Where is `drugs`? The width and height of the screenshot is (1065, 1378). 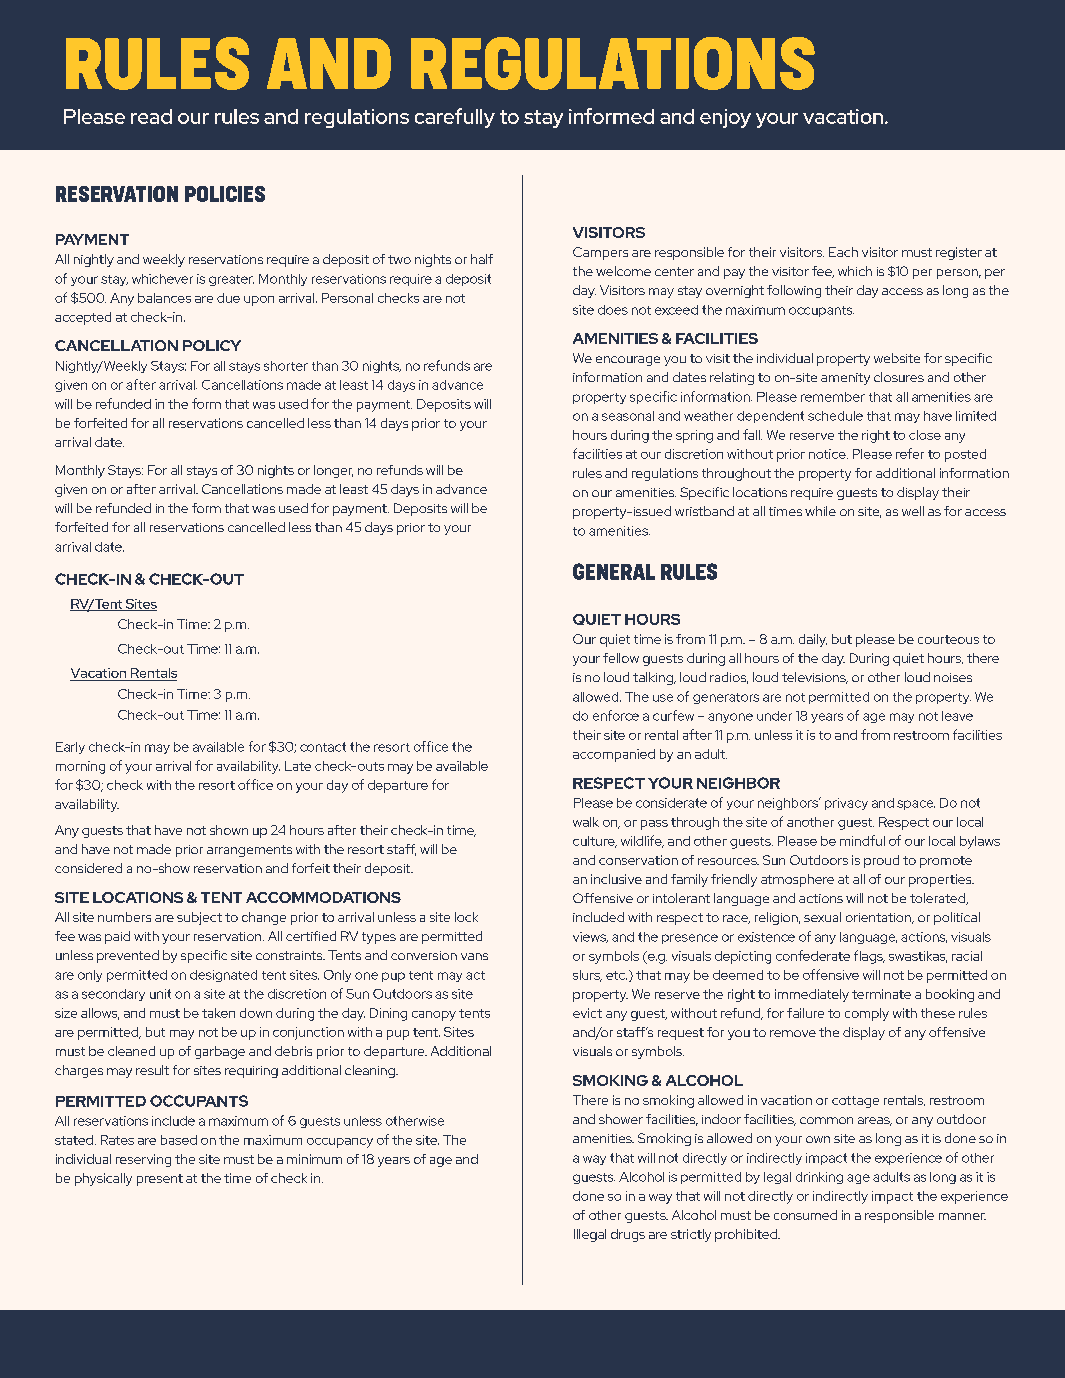 drugs is located at coordinates (628, 1235).
